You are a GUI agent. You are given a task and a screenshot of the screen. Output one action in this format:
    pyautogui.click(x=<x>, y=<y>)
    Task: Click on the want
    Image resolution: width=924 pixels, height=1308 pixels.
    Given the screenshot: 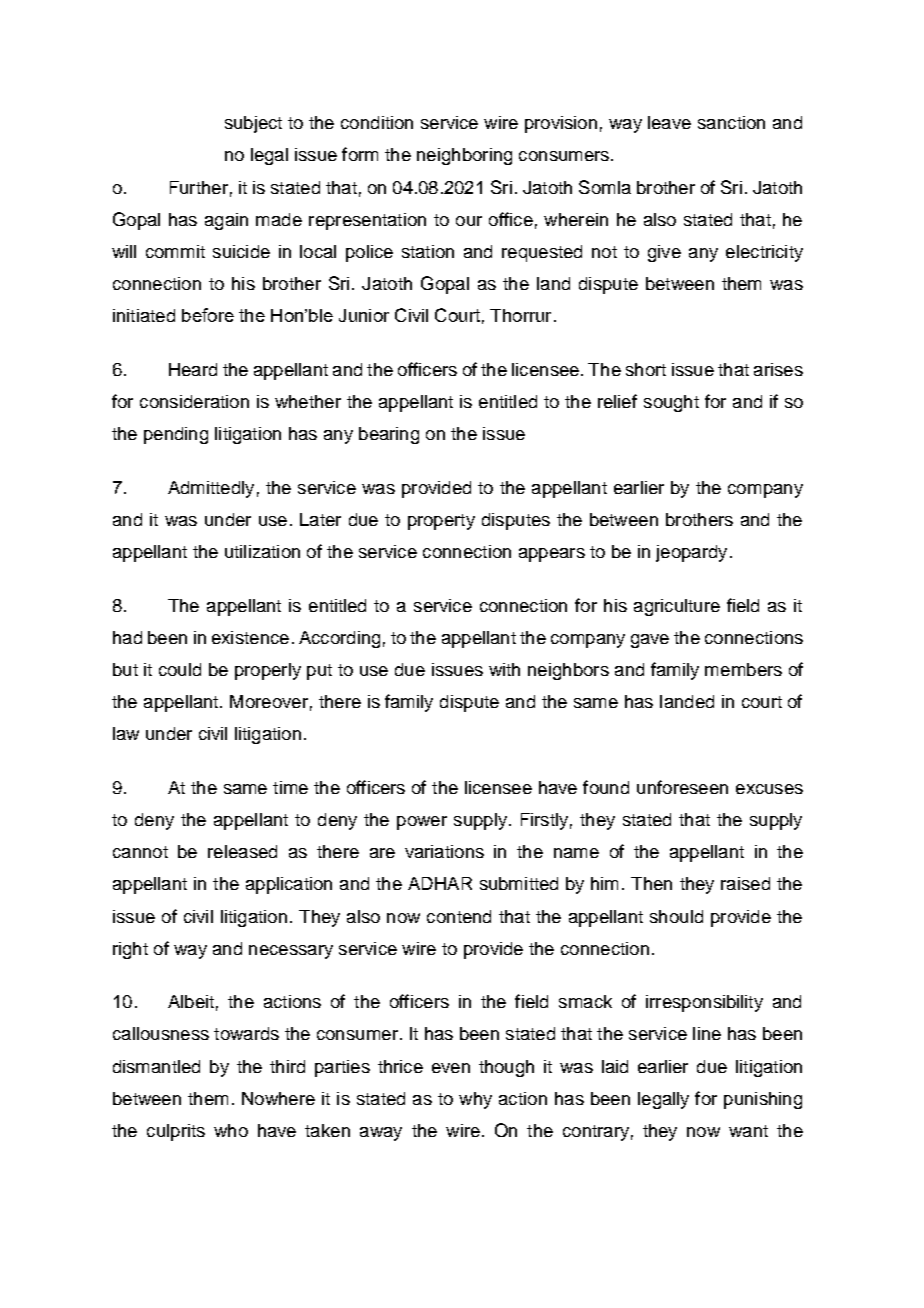 What is the action you would take?
    pyautogui.click(x=748, y=1131)
